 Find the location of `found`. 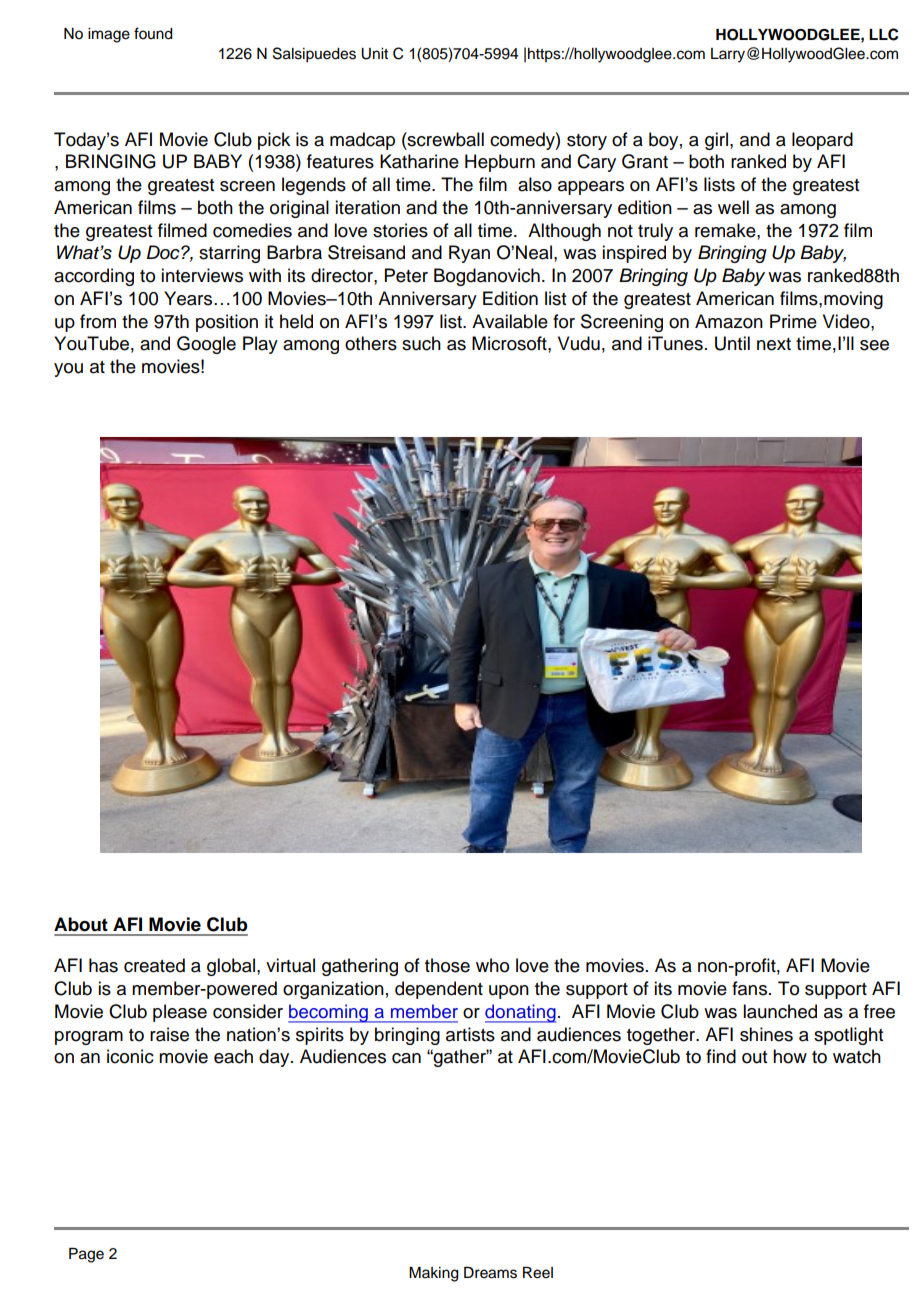

found is located at coordinates (153, 33).
